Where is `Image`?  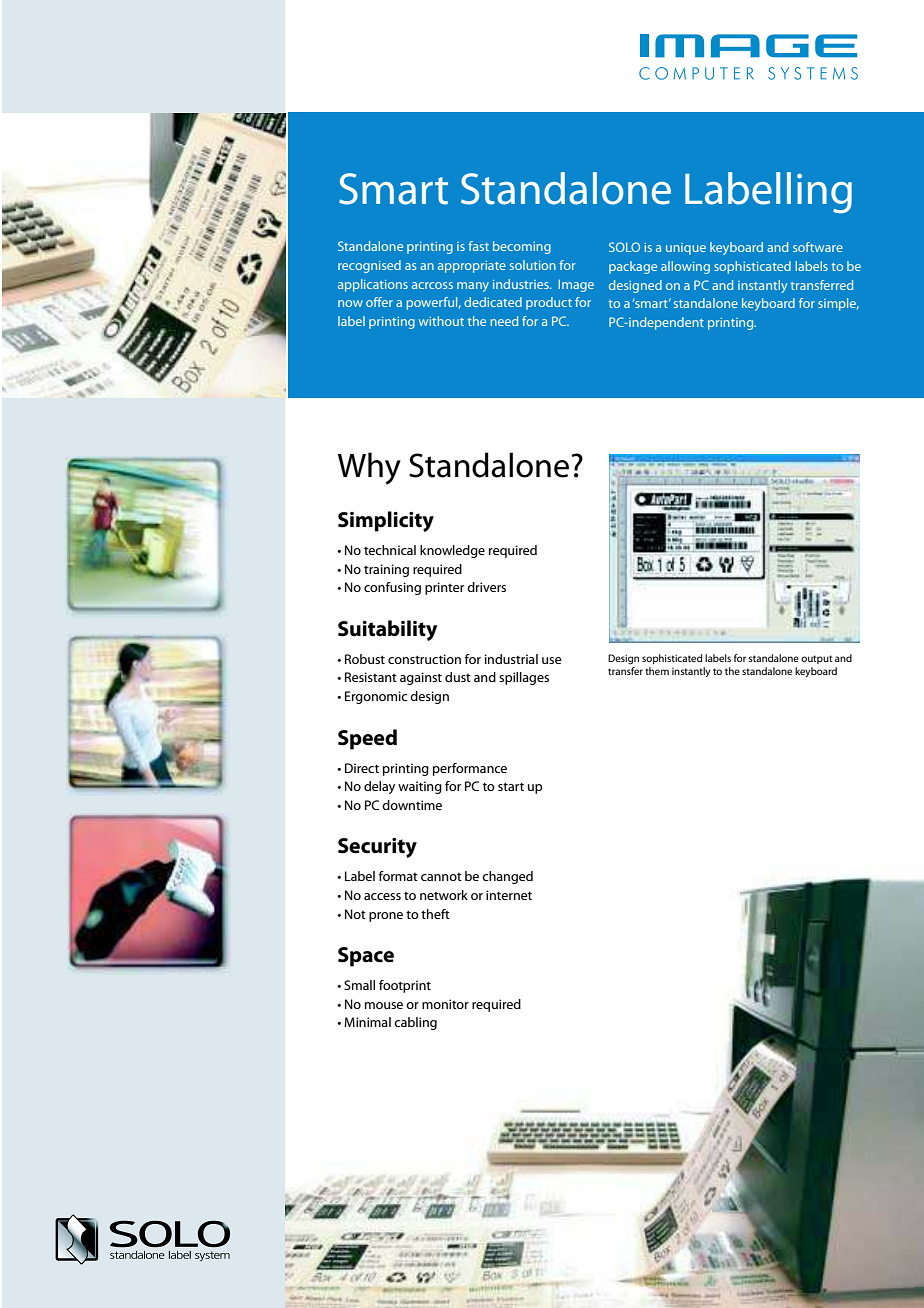 Image is located at coordinates (576, 285).
